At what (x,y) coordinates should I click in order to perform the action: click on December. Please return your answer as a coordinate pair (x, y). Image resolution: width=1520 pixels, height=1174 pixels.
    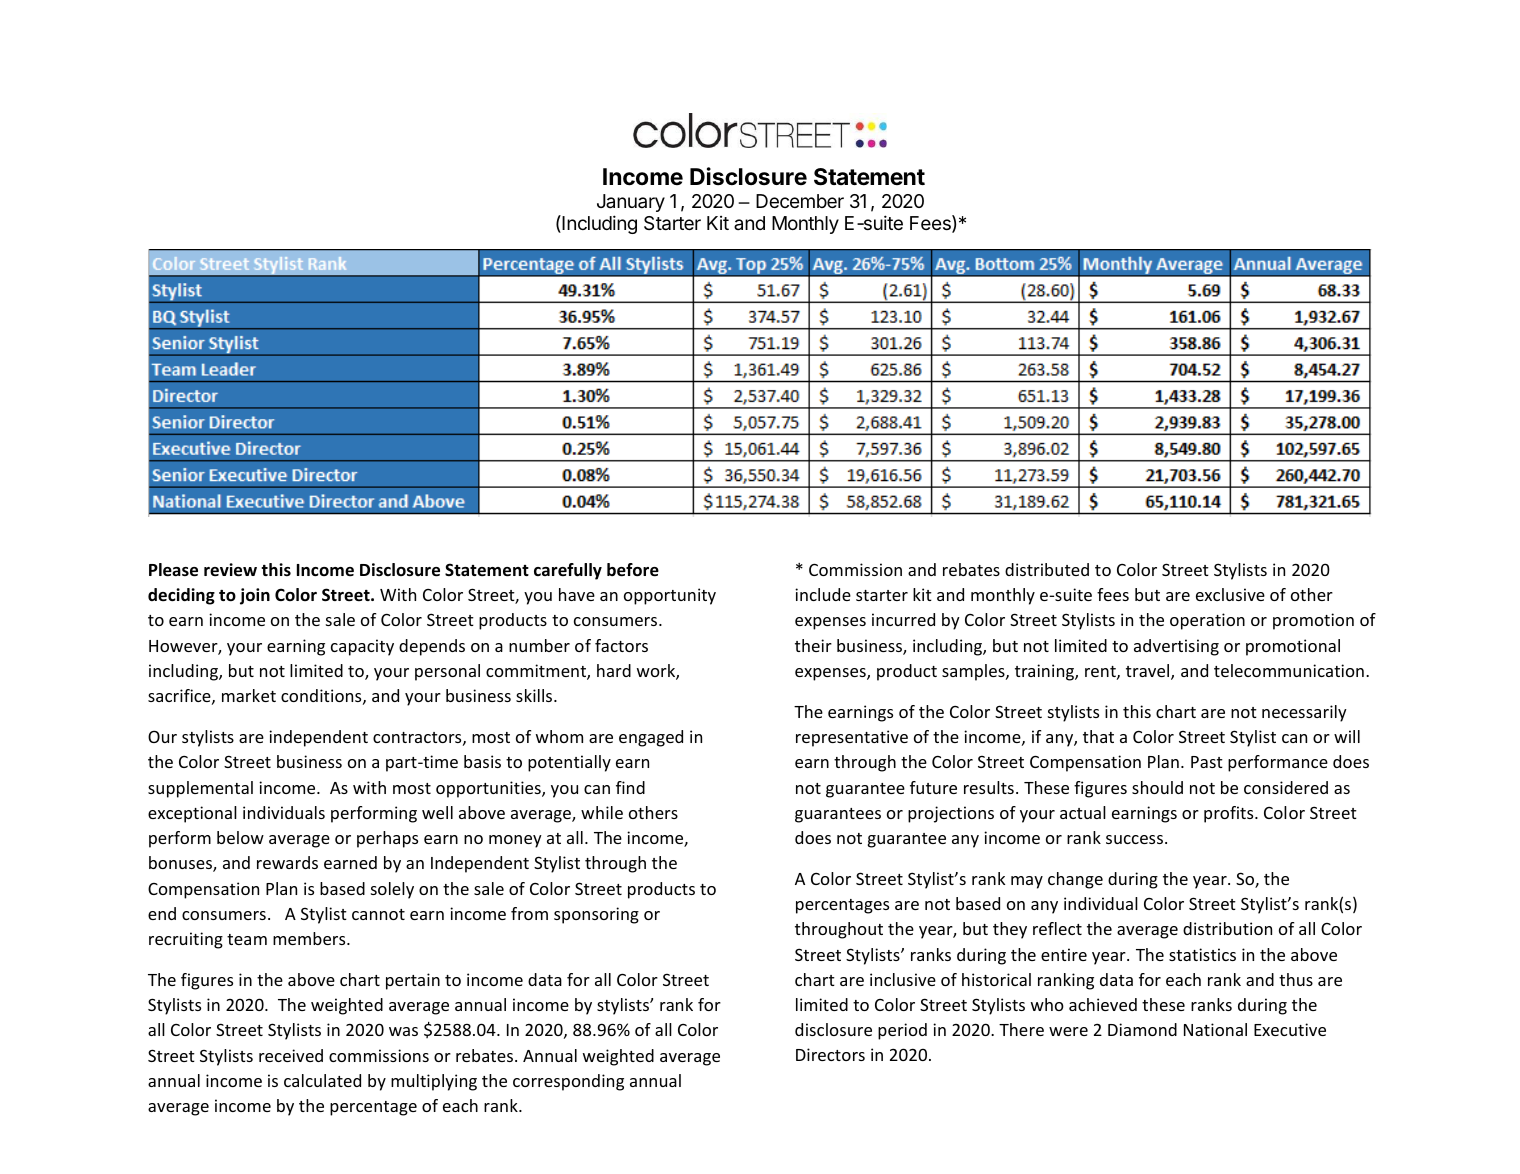
    Looking at the image, I should click on (800, 201).
